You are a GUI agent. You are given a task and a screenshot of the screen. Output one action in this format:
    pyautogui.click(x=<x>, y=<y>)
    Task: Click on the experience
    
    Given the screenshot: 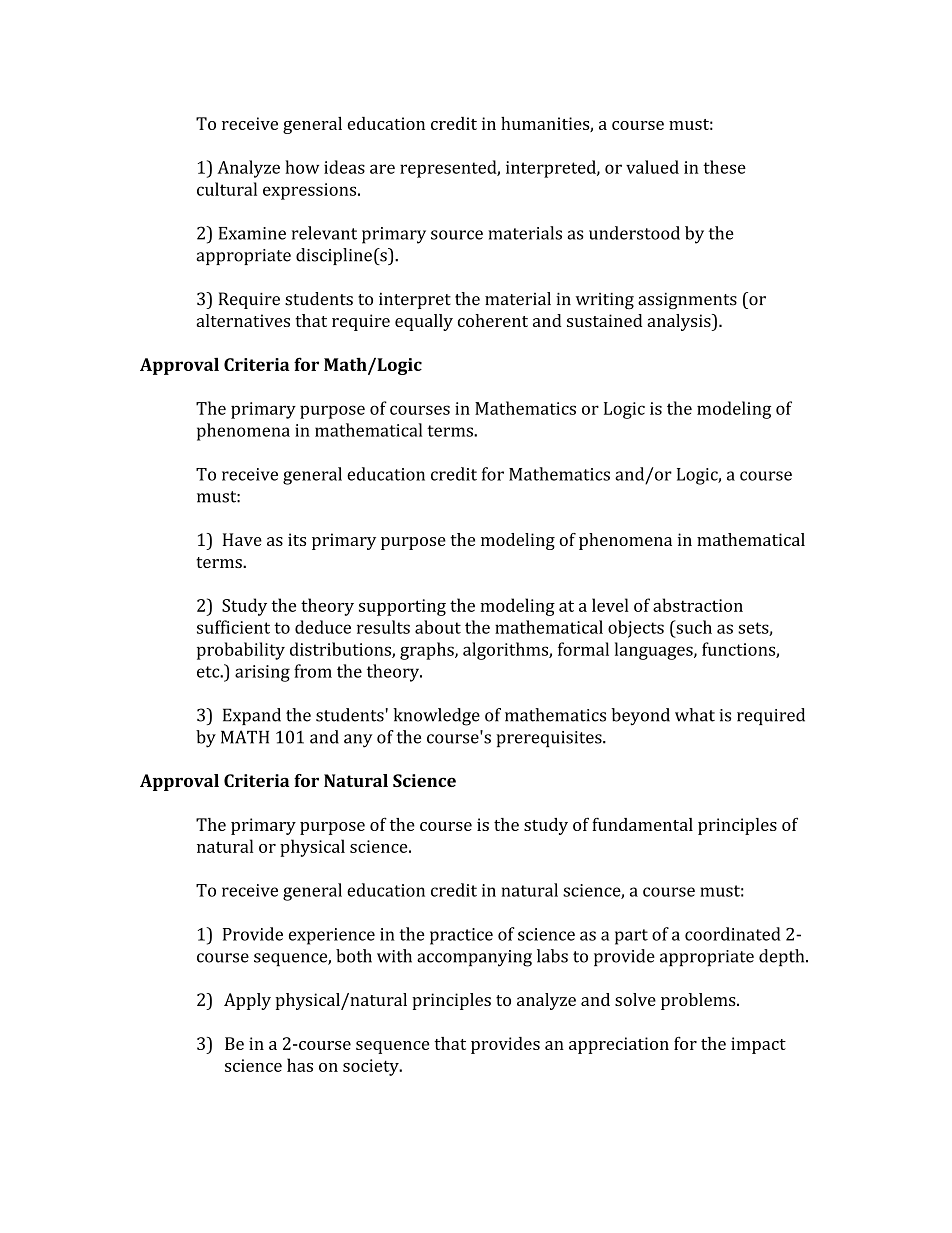 What is the action you would take?
    pyautogui.click(x=332, y=936)
